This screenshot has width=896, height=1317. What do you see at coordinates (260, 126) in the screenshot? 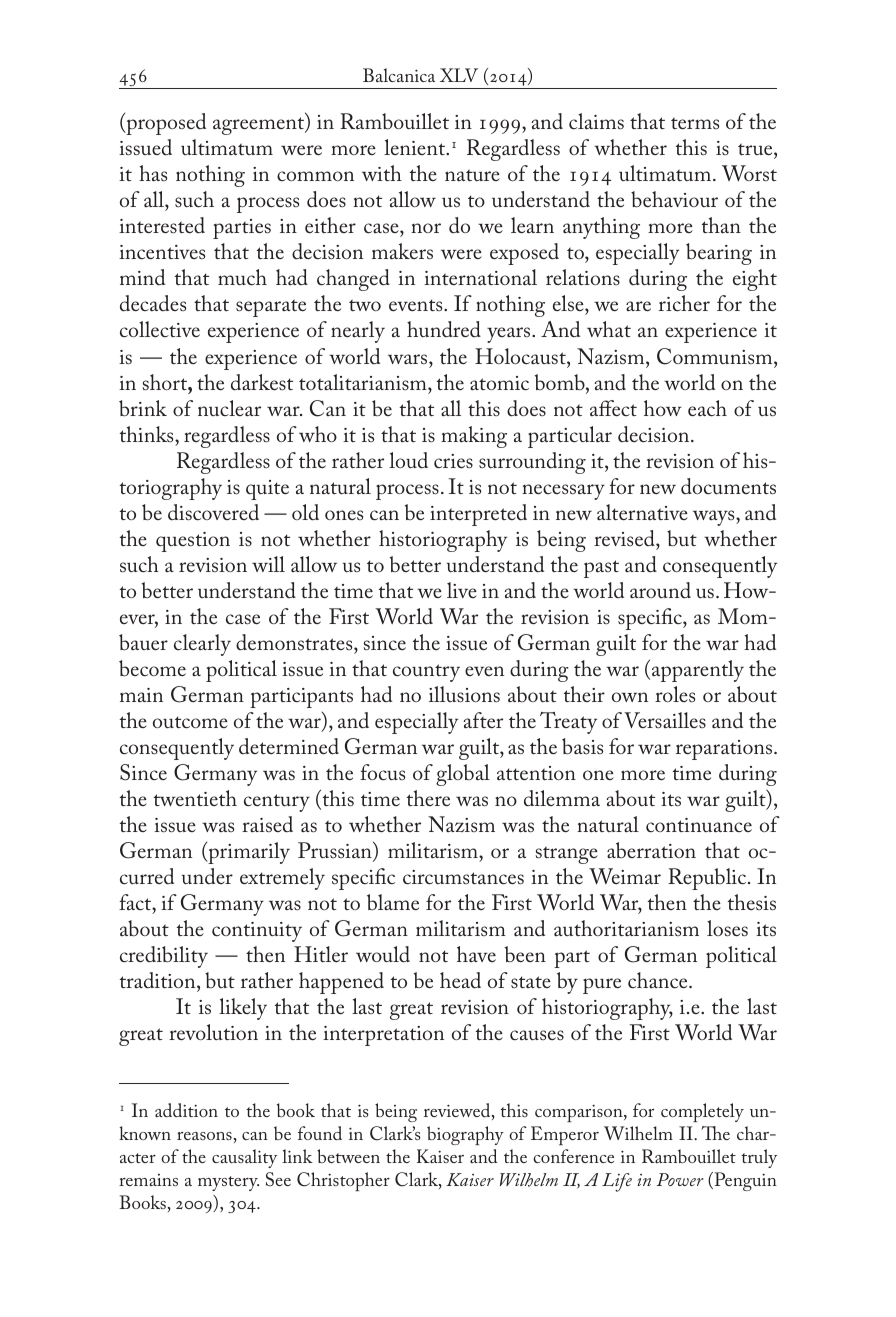
I see `agreement` at bounding box center [260, 126].
